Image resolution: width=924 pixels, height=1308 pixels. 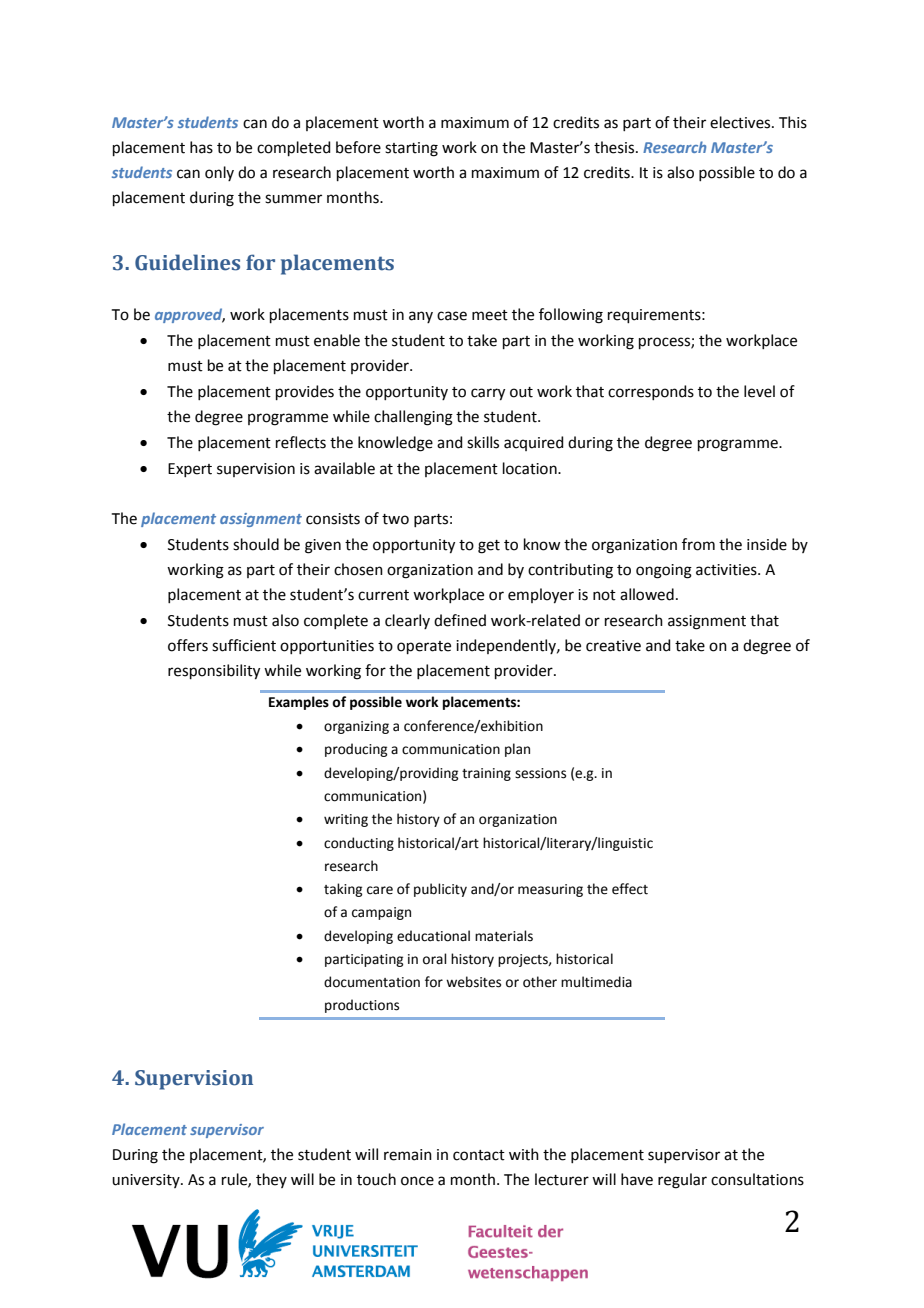 What do you see at coordinates (460, 620) in the image?
I see `defined` at bounding box center [460, 620].
